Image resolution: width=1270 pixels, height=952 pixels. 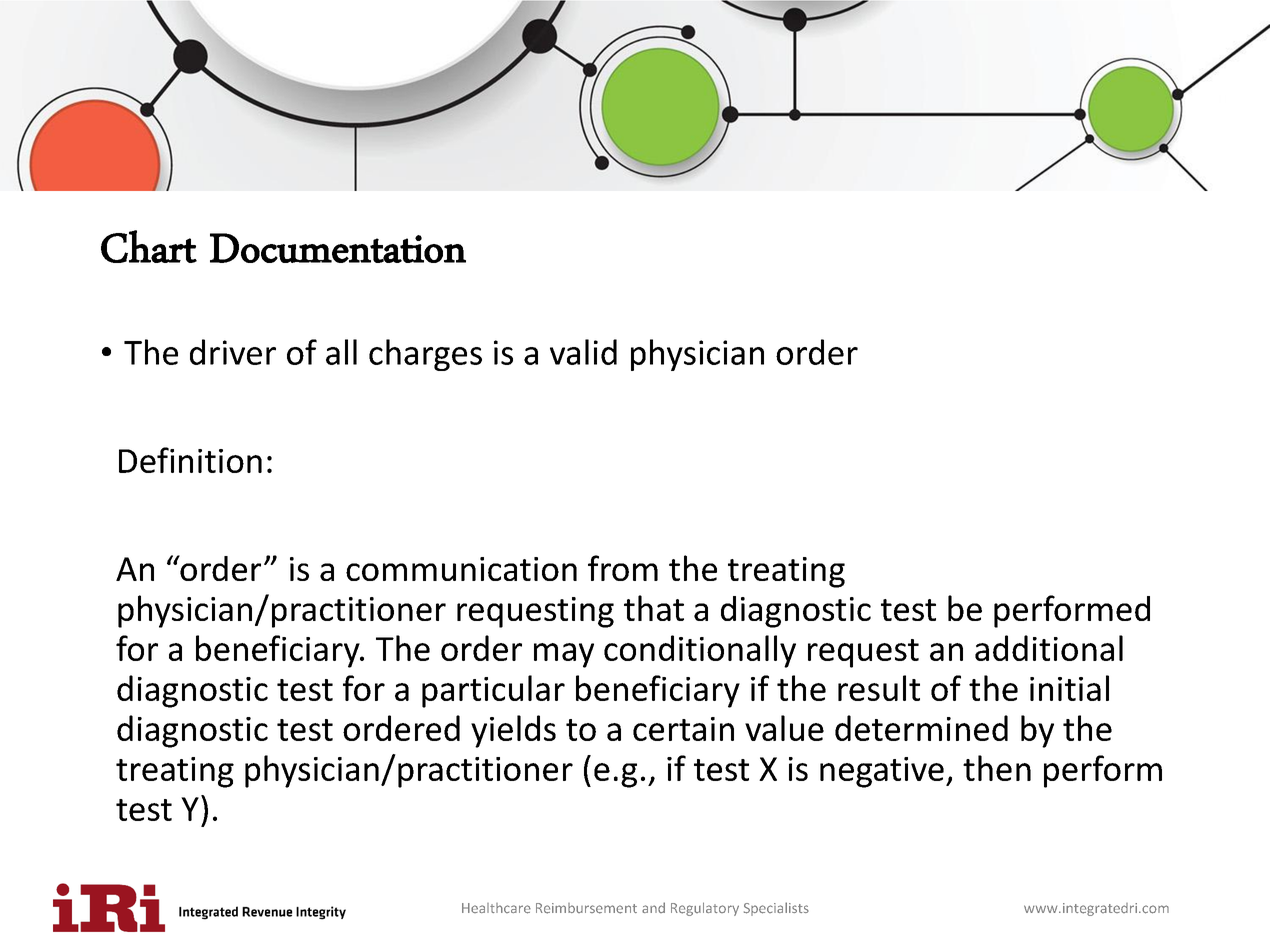 What do you see at coordinates (493, 691) in the page?
I see `particular` at bounding box center [493, 691].
